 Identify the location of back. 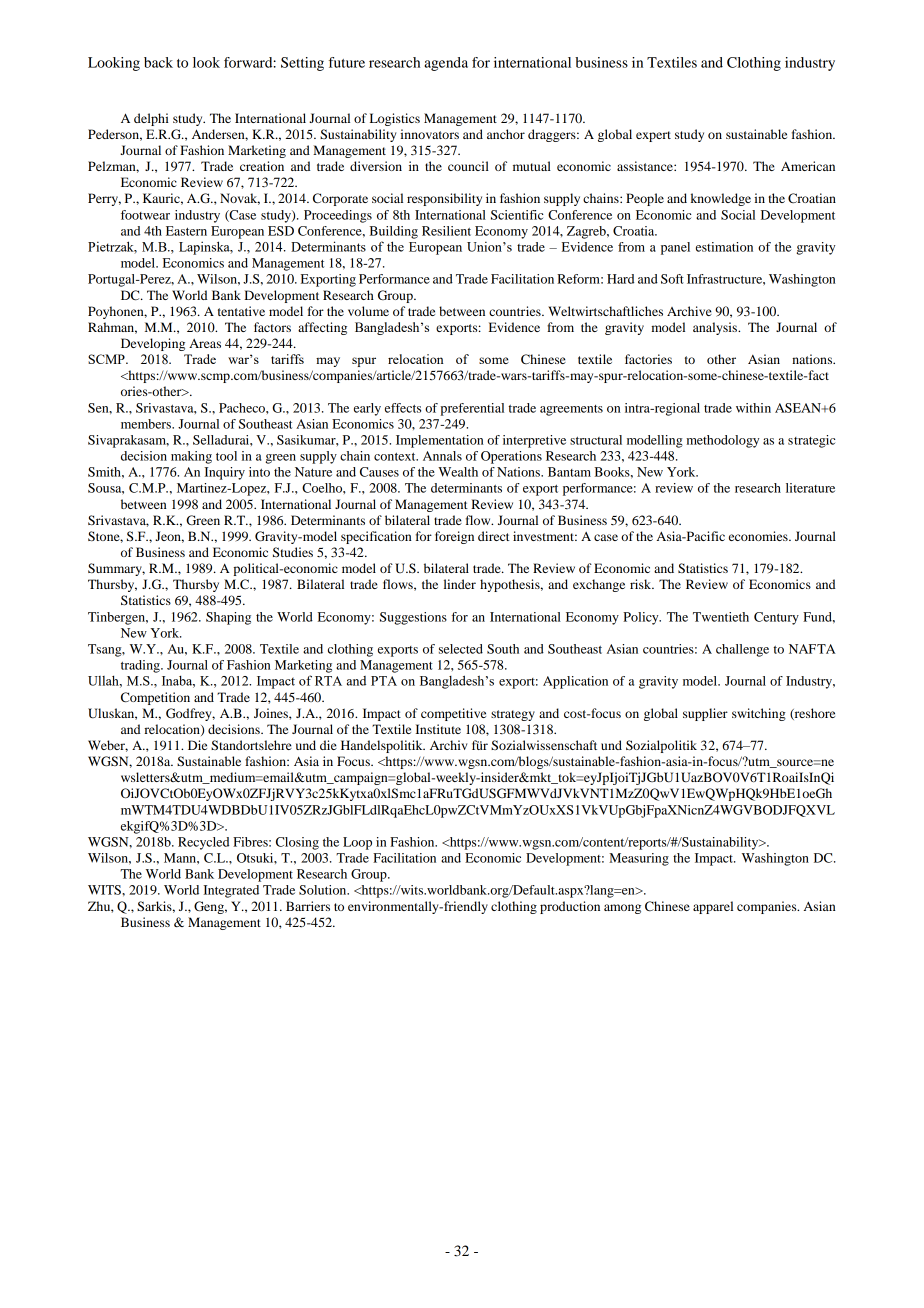
(158, 62).
